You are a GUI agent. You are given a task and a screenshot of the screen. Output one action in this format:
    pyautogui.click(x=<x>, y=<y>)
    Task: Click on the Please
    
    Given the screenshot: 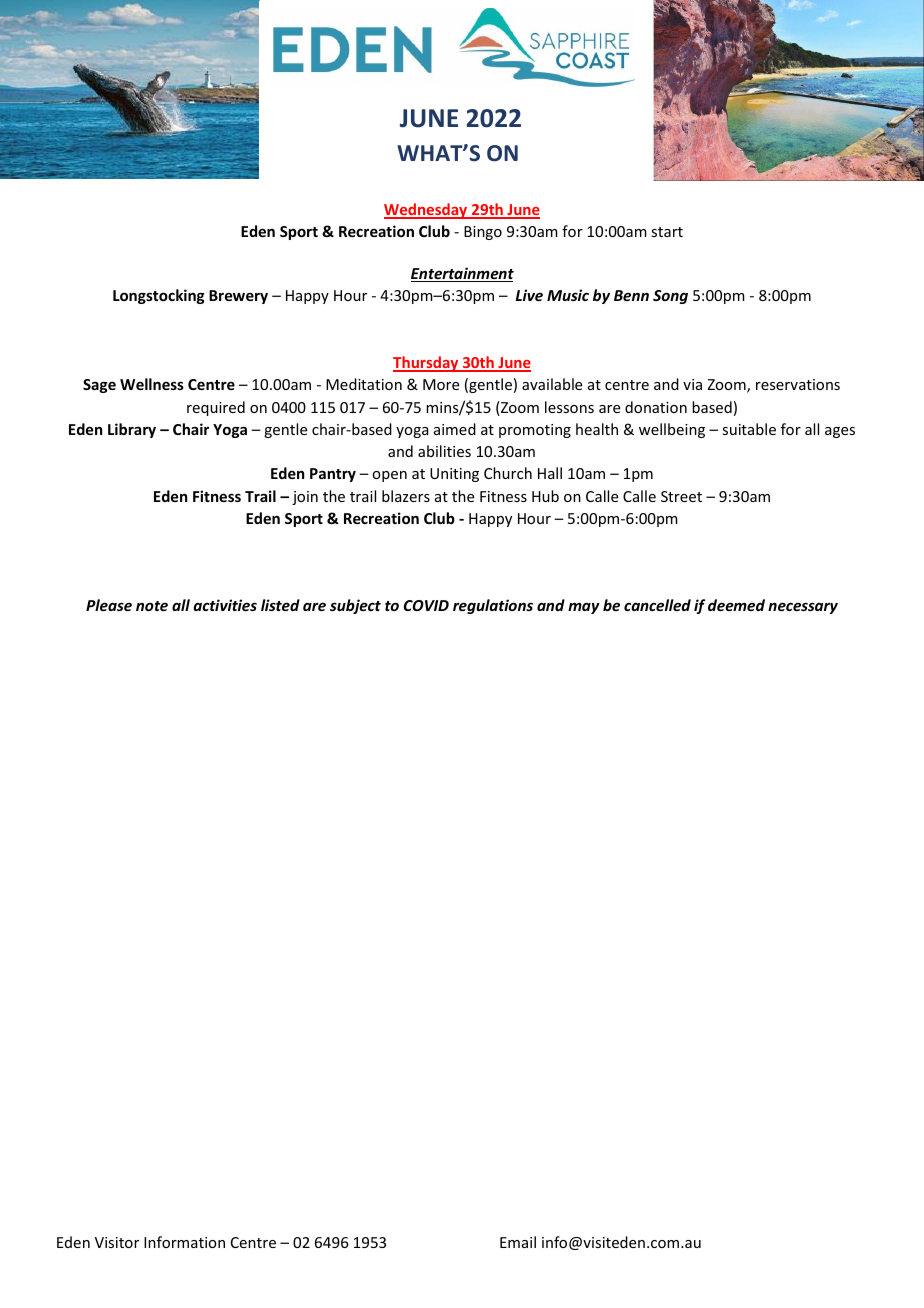 What is the action you would take?
    pyautogui.click(x=109, y=605)
